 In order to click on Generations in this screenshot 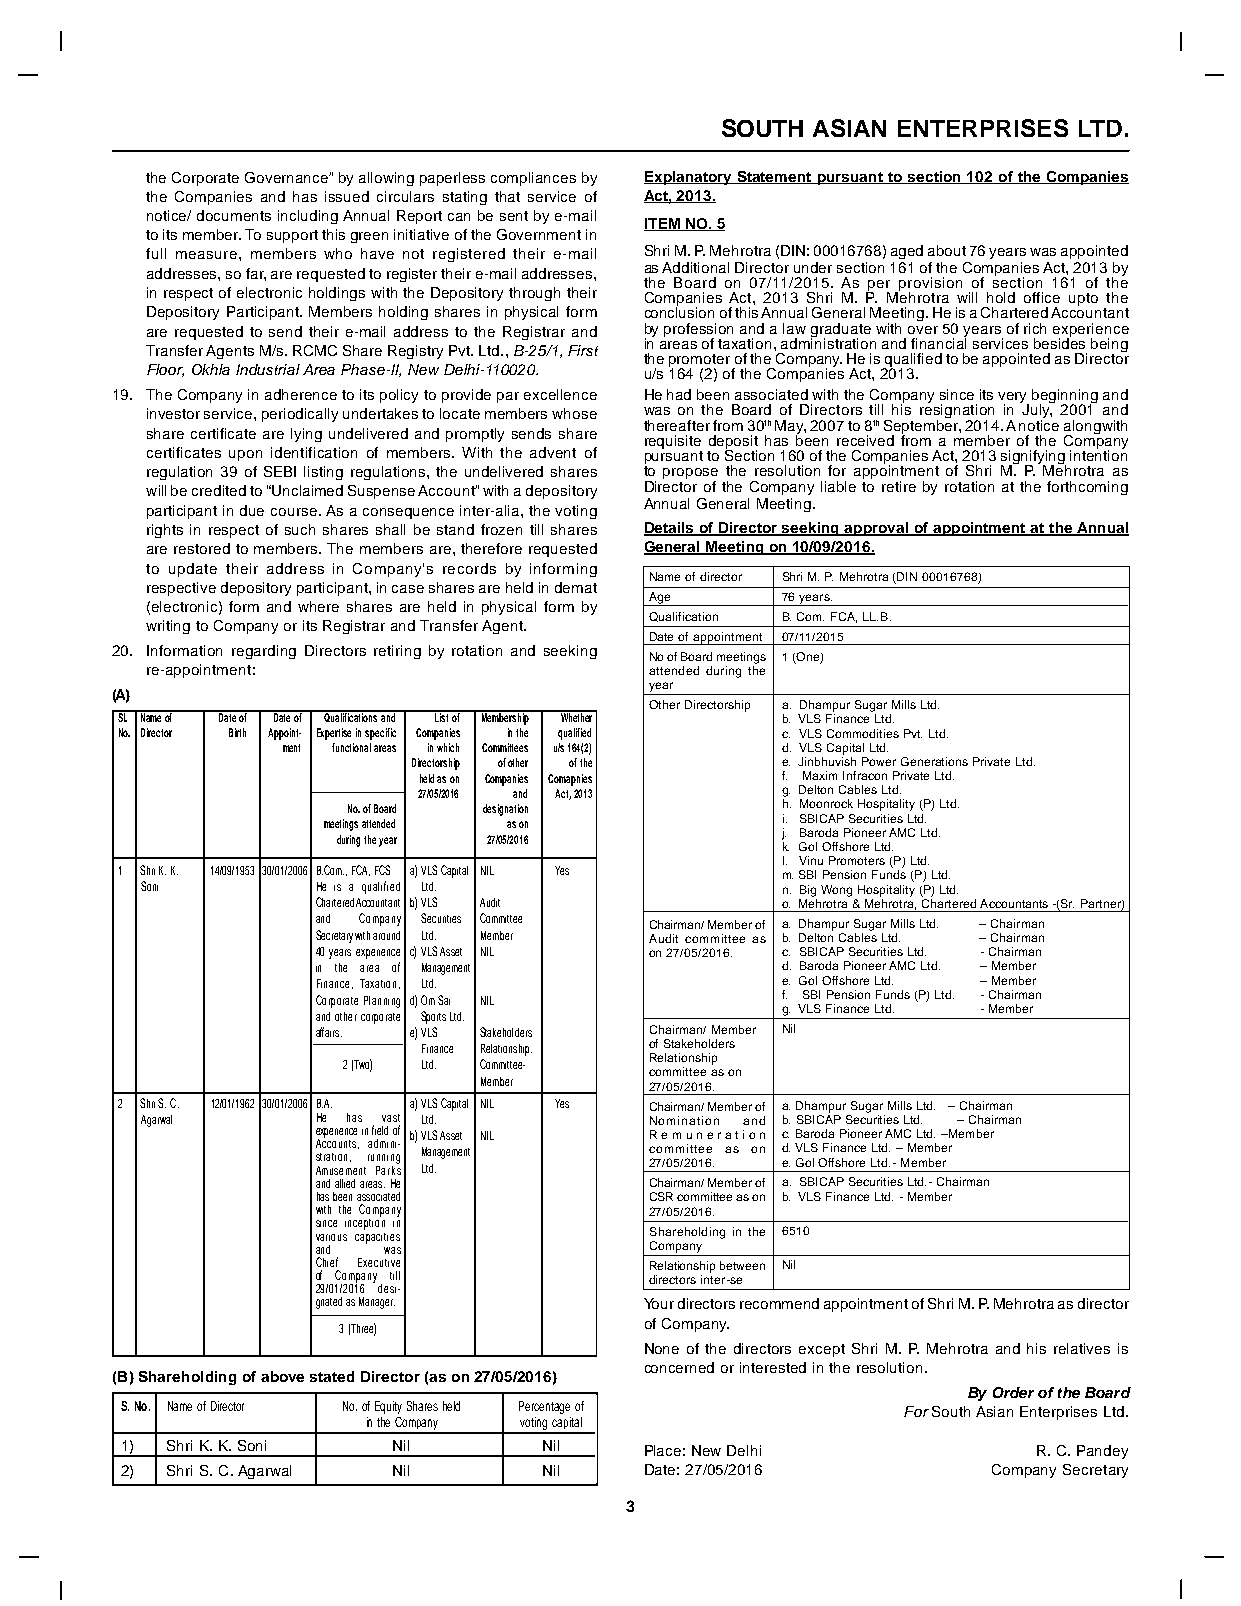, I will do `click(934, 761)`.
